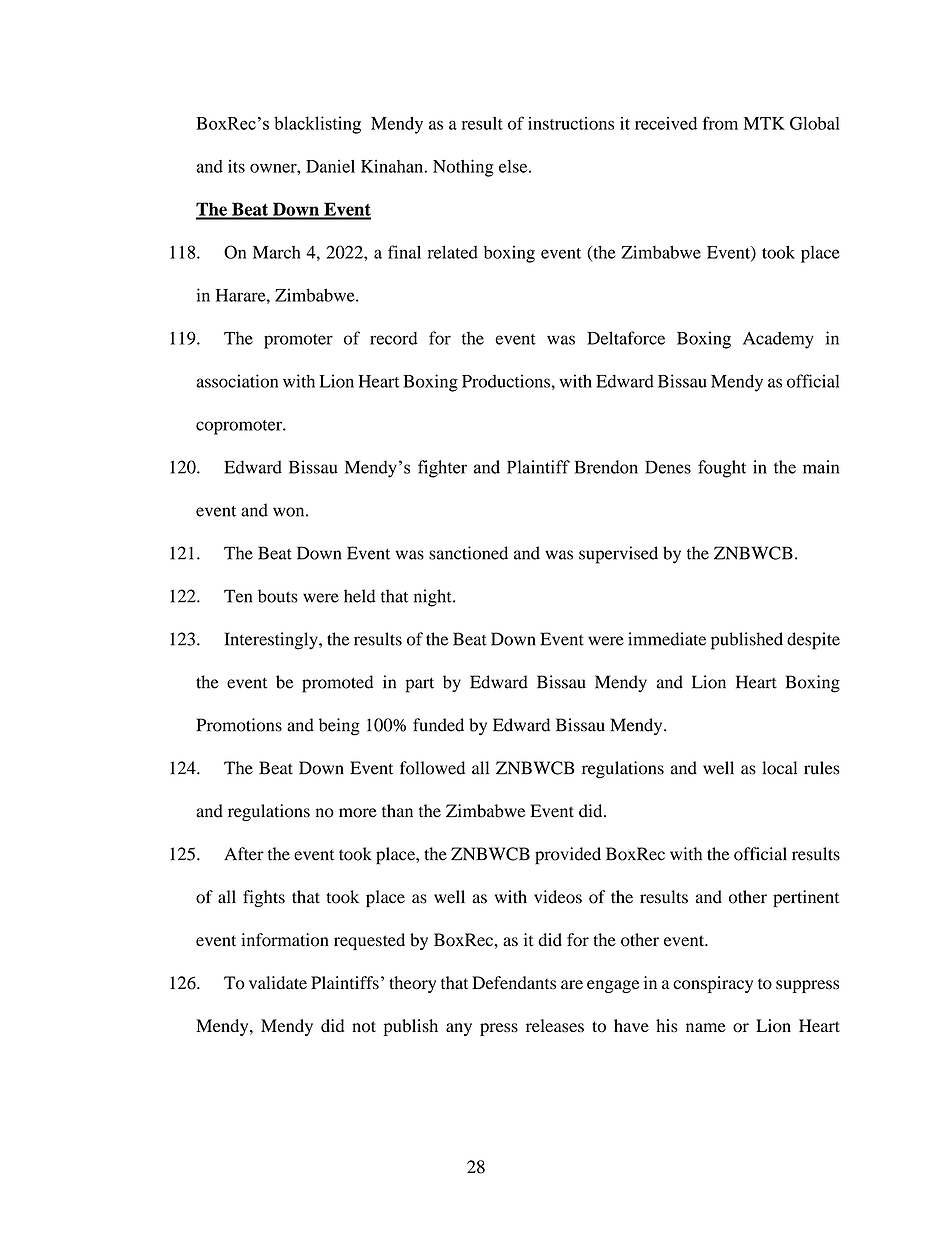  What do you see at coordinates (506, 381) in the document?
I see `Productions` at bounding box center [506, 381].
